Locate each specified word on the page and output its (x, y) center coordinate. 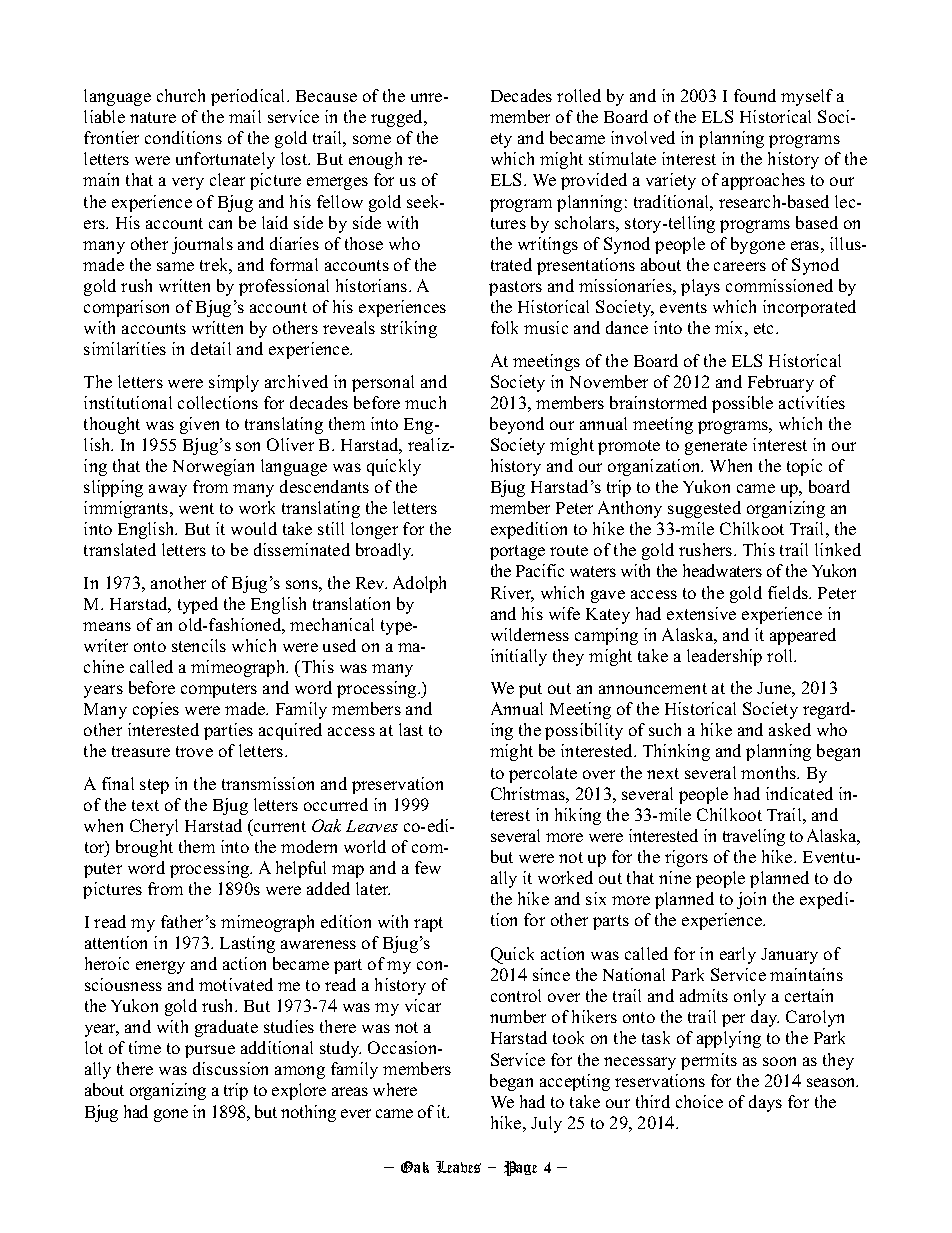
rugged (398, 118)
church (181, 95)
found (755, 95)
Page (520, 1168)
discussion (230, 1068)
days (765, 1103)
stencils (199, 645)
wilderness (530, 634)
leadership (724, 657)
